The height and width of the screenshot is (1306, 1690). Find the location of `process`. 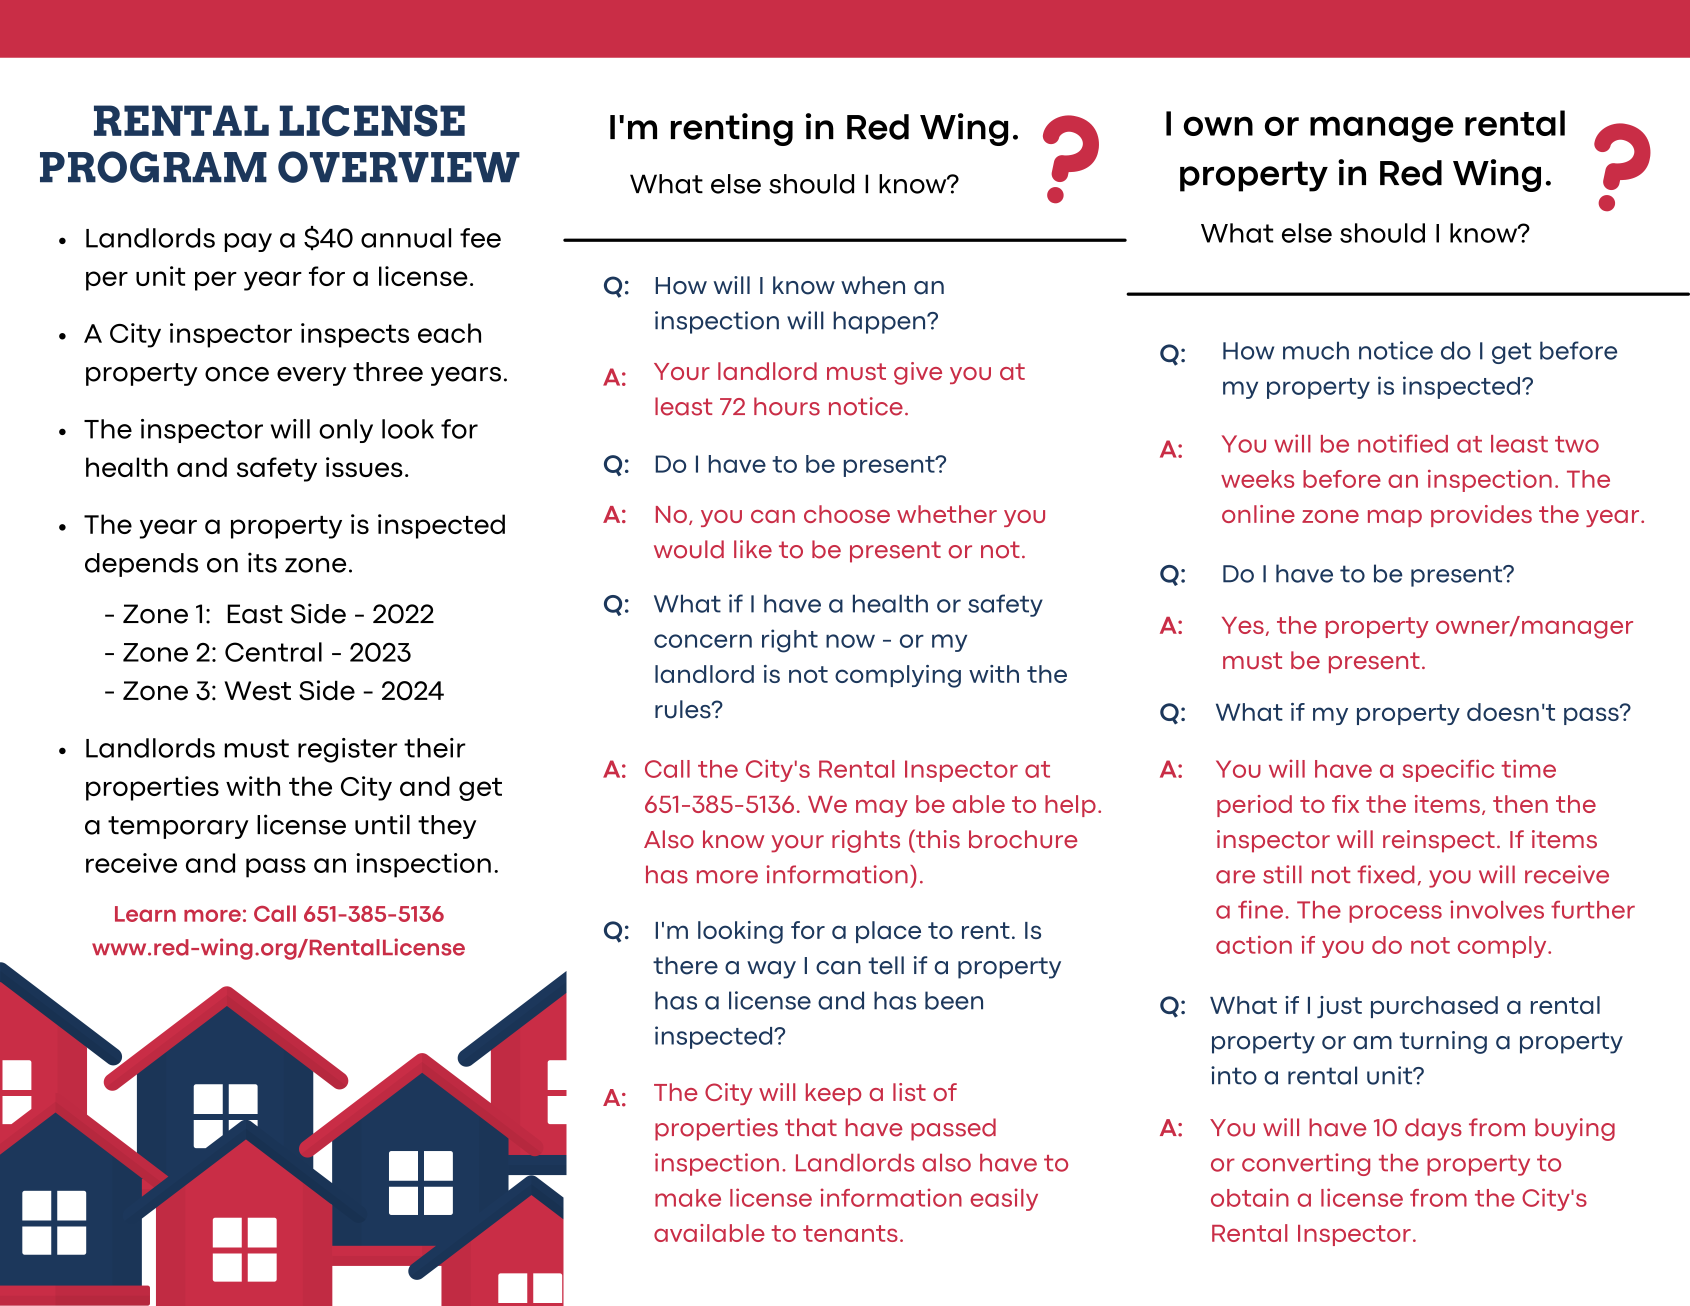

process is located at coordinates (1395, 914).
